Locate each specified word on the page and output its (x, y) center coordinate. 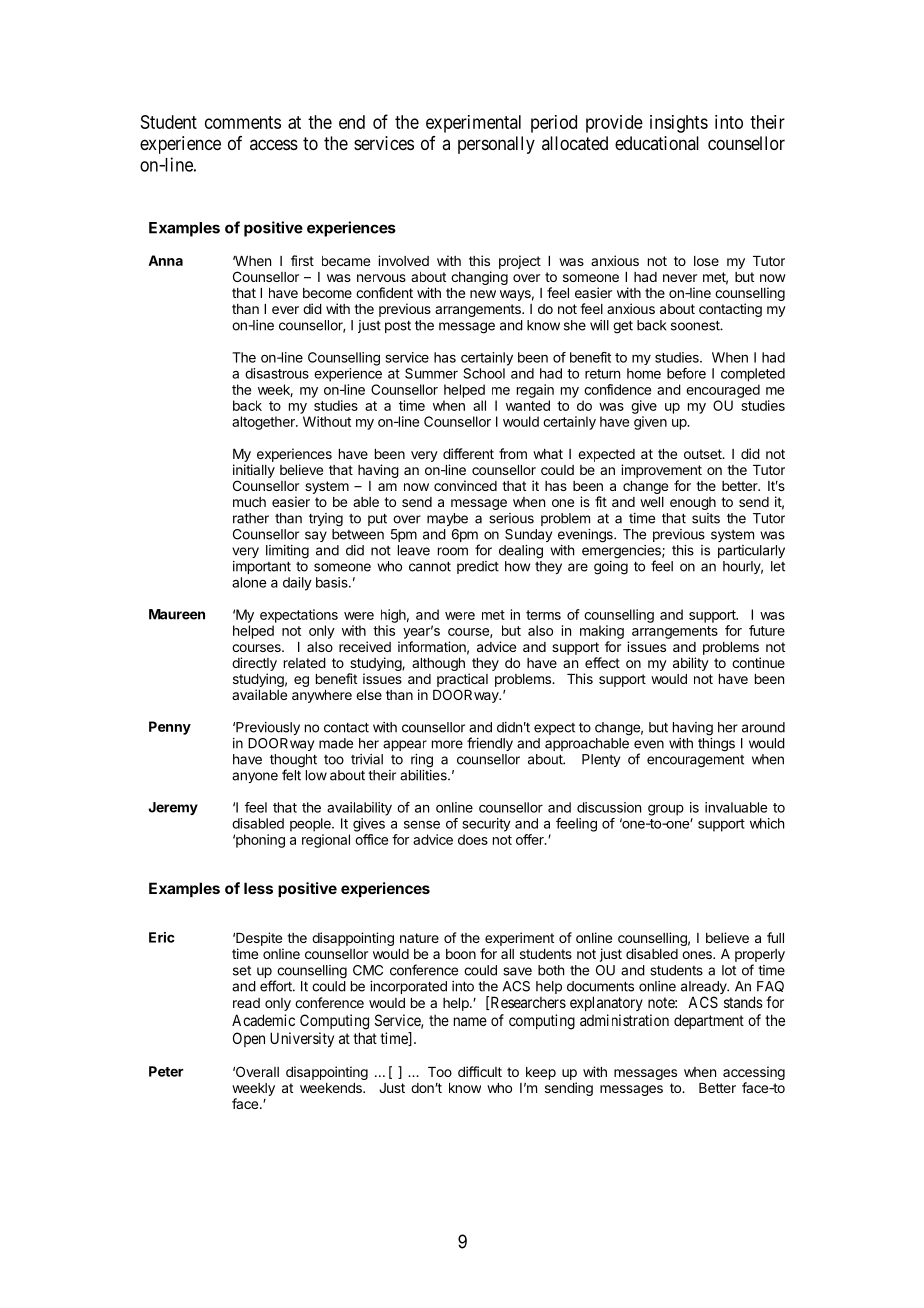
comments (243, 122)
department (709, 1021)
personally (496, 145)
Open (249, 1039)
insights (679, 124)
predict (478, 567)
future (767, 630)
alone (249, 582)
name (470, 1021)
